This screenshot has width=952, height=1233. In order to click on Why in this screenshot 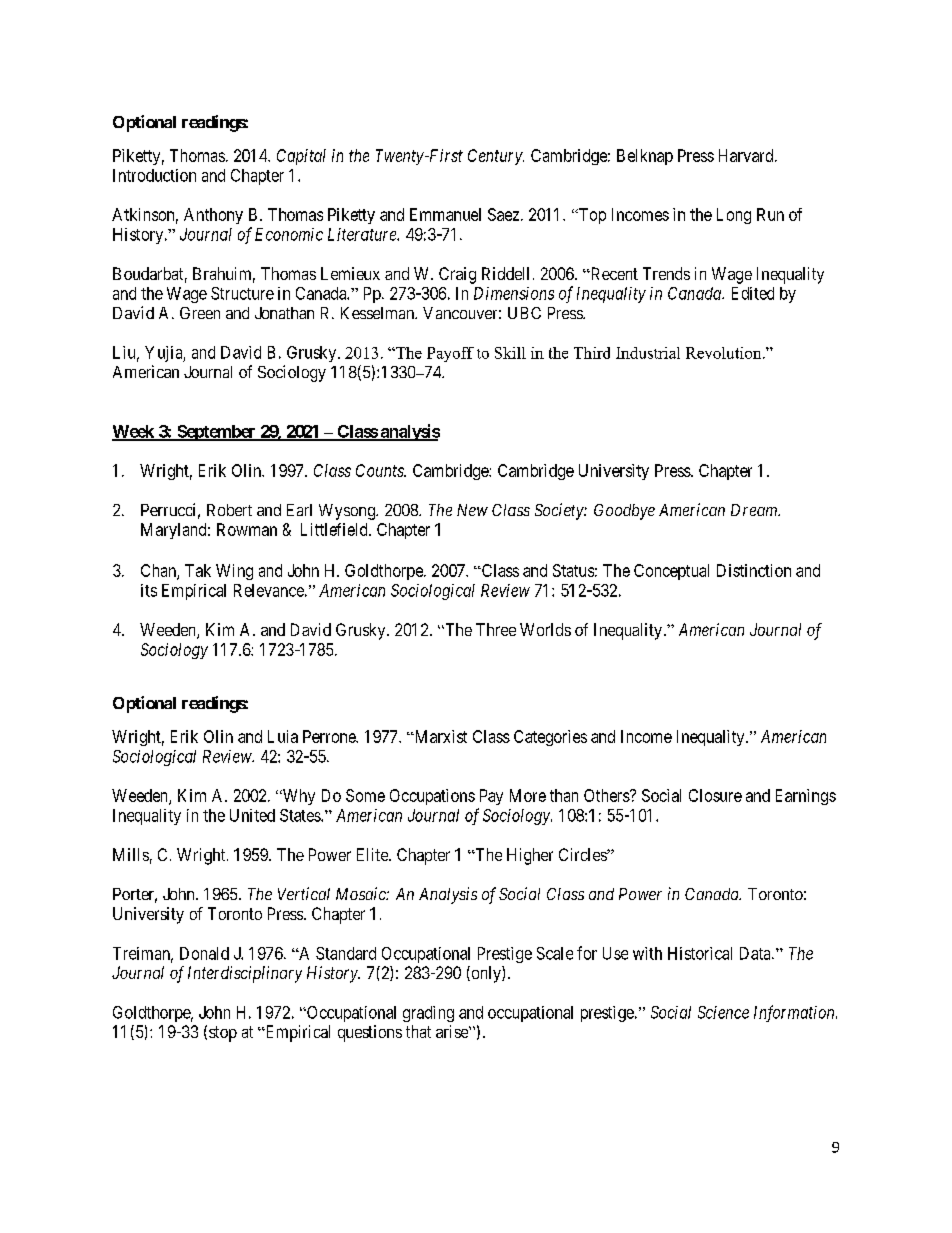, I will do `click(297, 797)`.
